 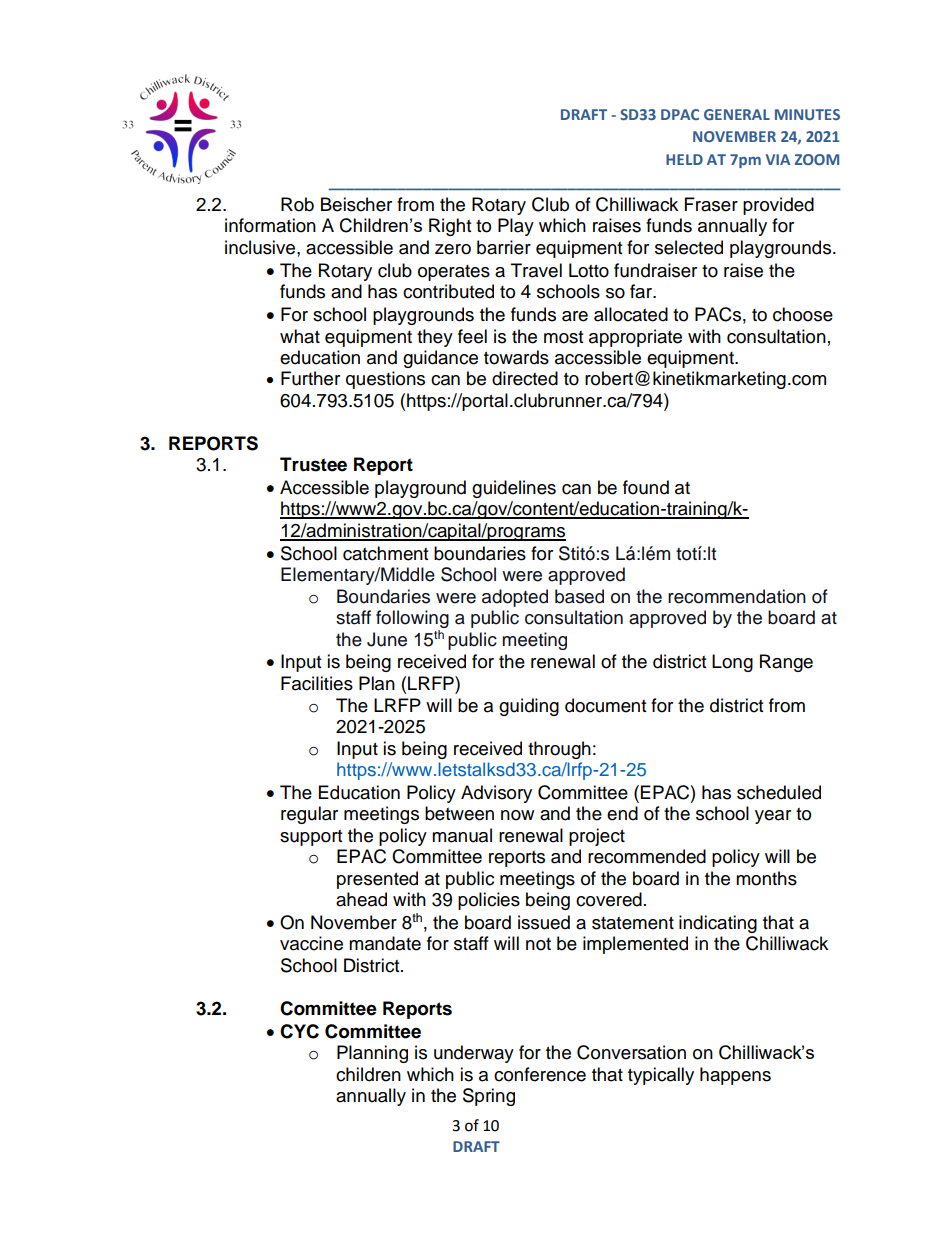 I want to click on choose, so click(x=803, y=314).
